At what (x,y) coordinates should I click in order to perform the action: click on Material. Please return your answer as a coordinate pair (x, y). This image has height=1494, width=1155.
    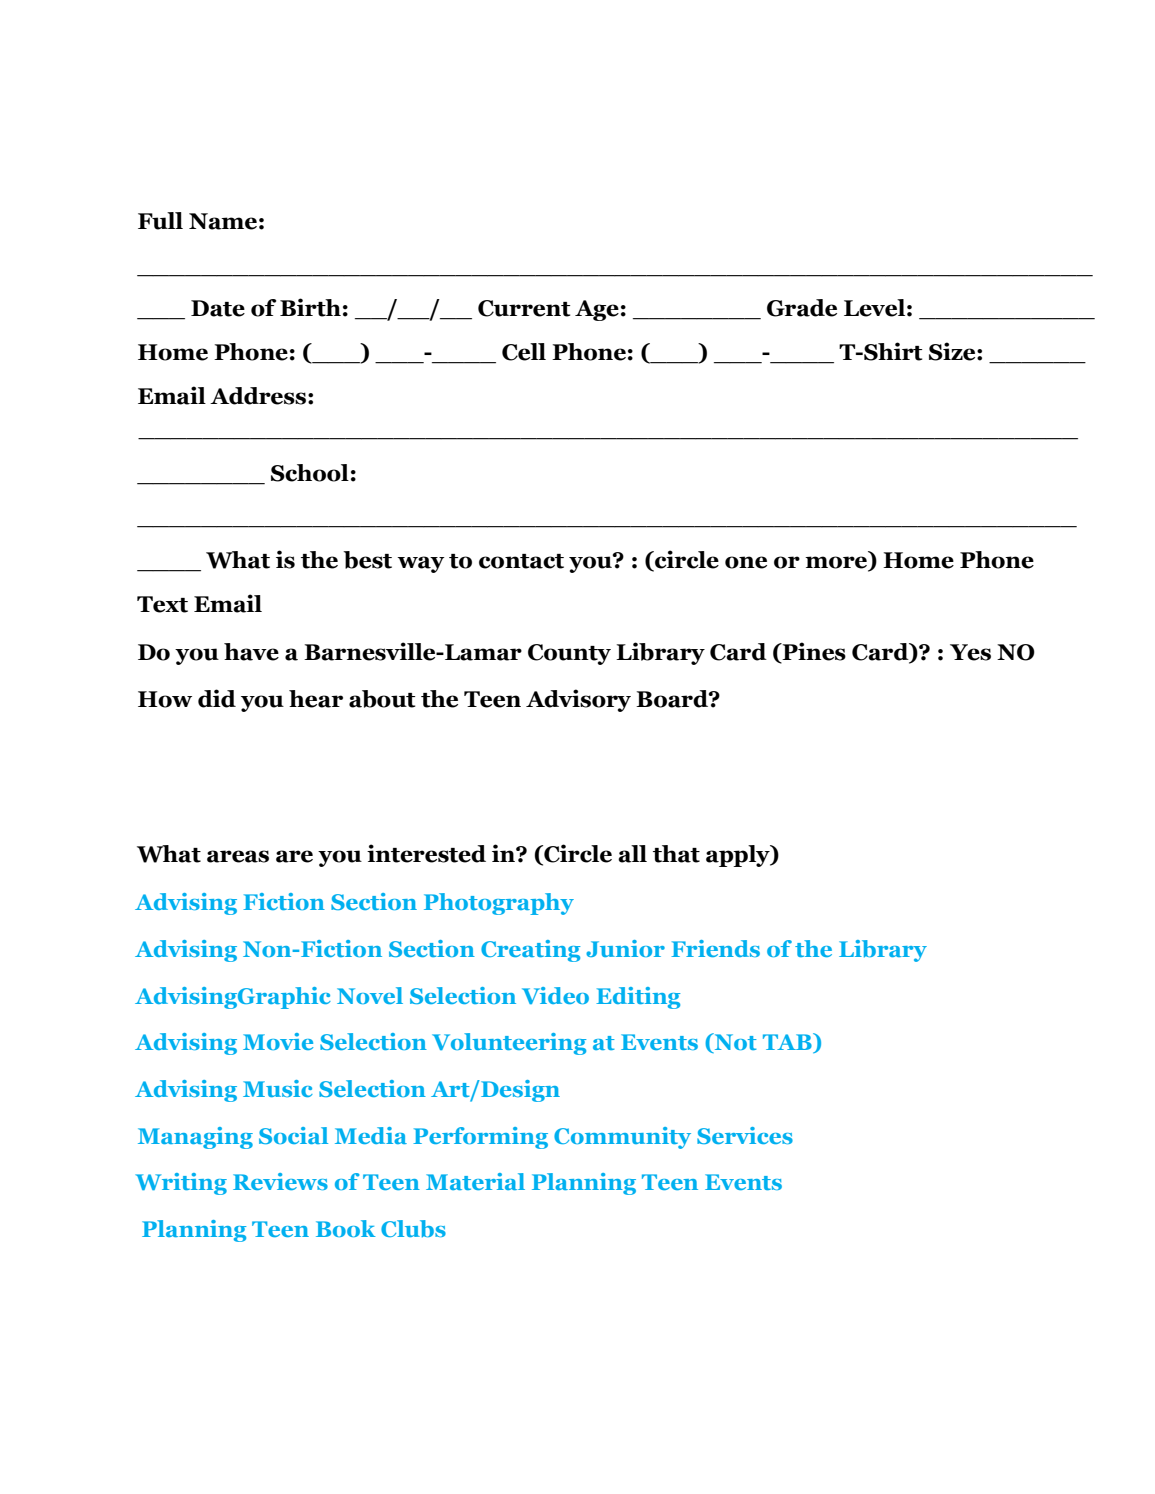
    Looking at the image, I should click on (475, 1181).
